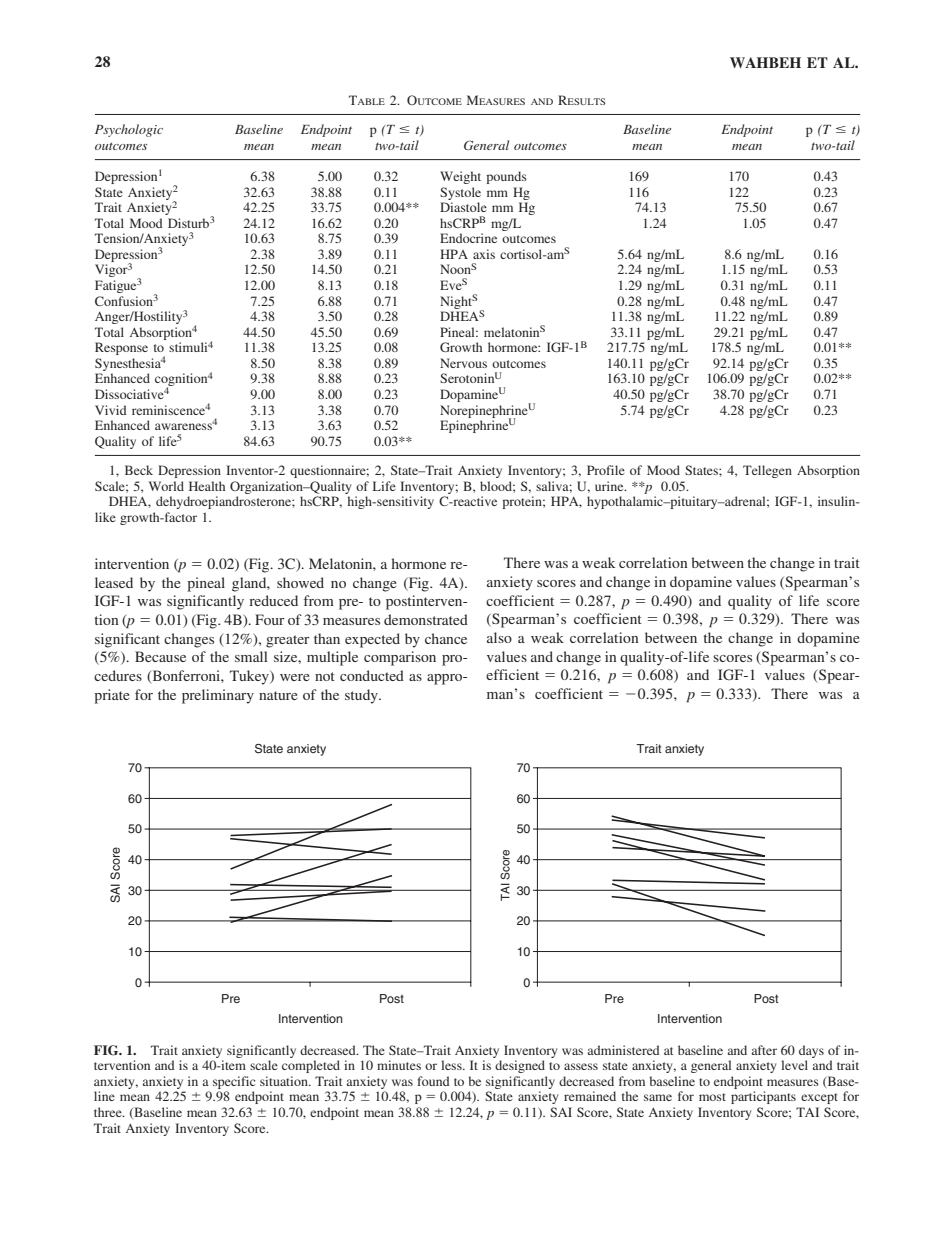 The width and height of the image is (952, 1233). Describe the element at coordinates (433, 1081) in the image. I see `found` at that location.
